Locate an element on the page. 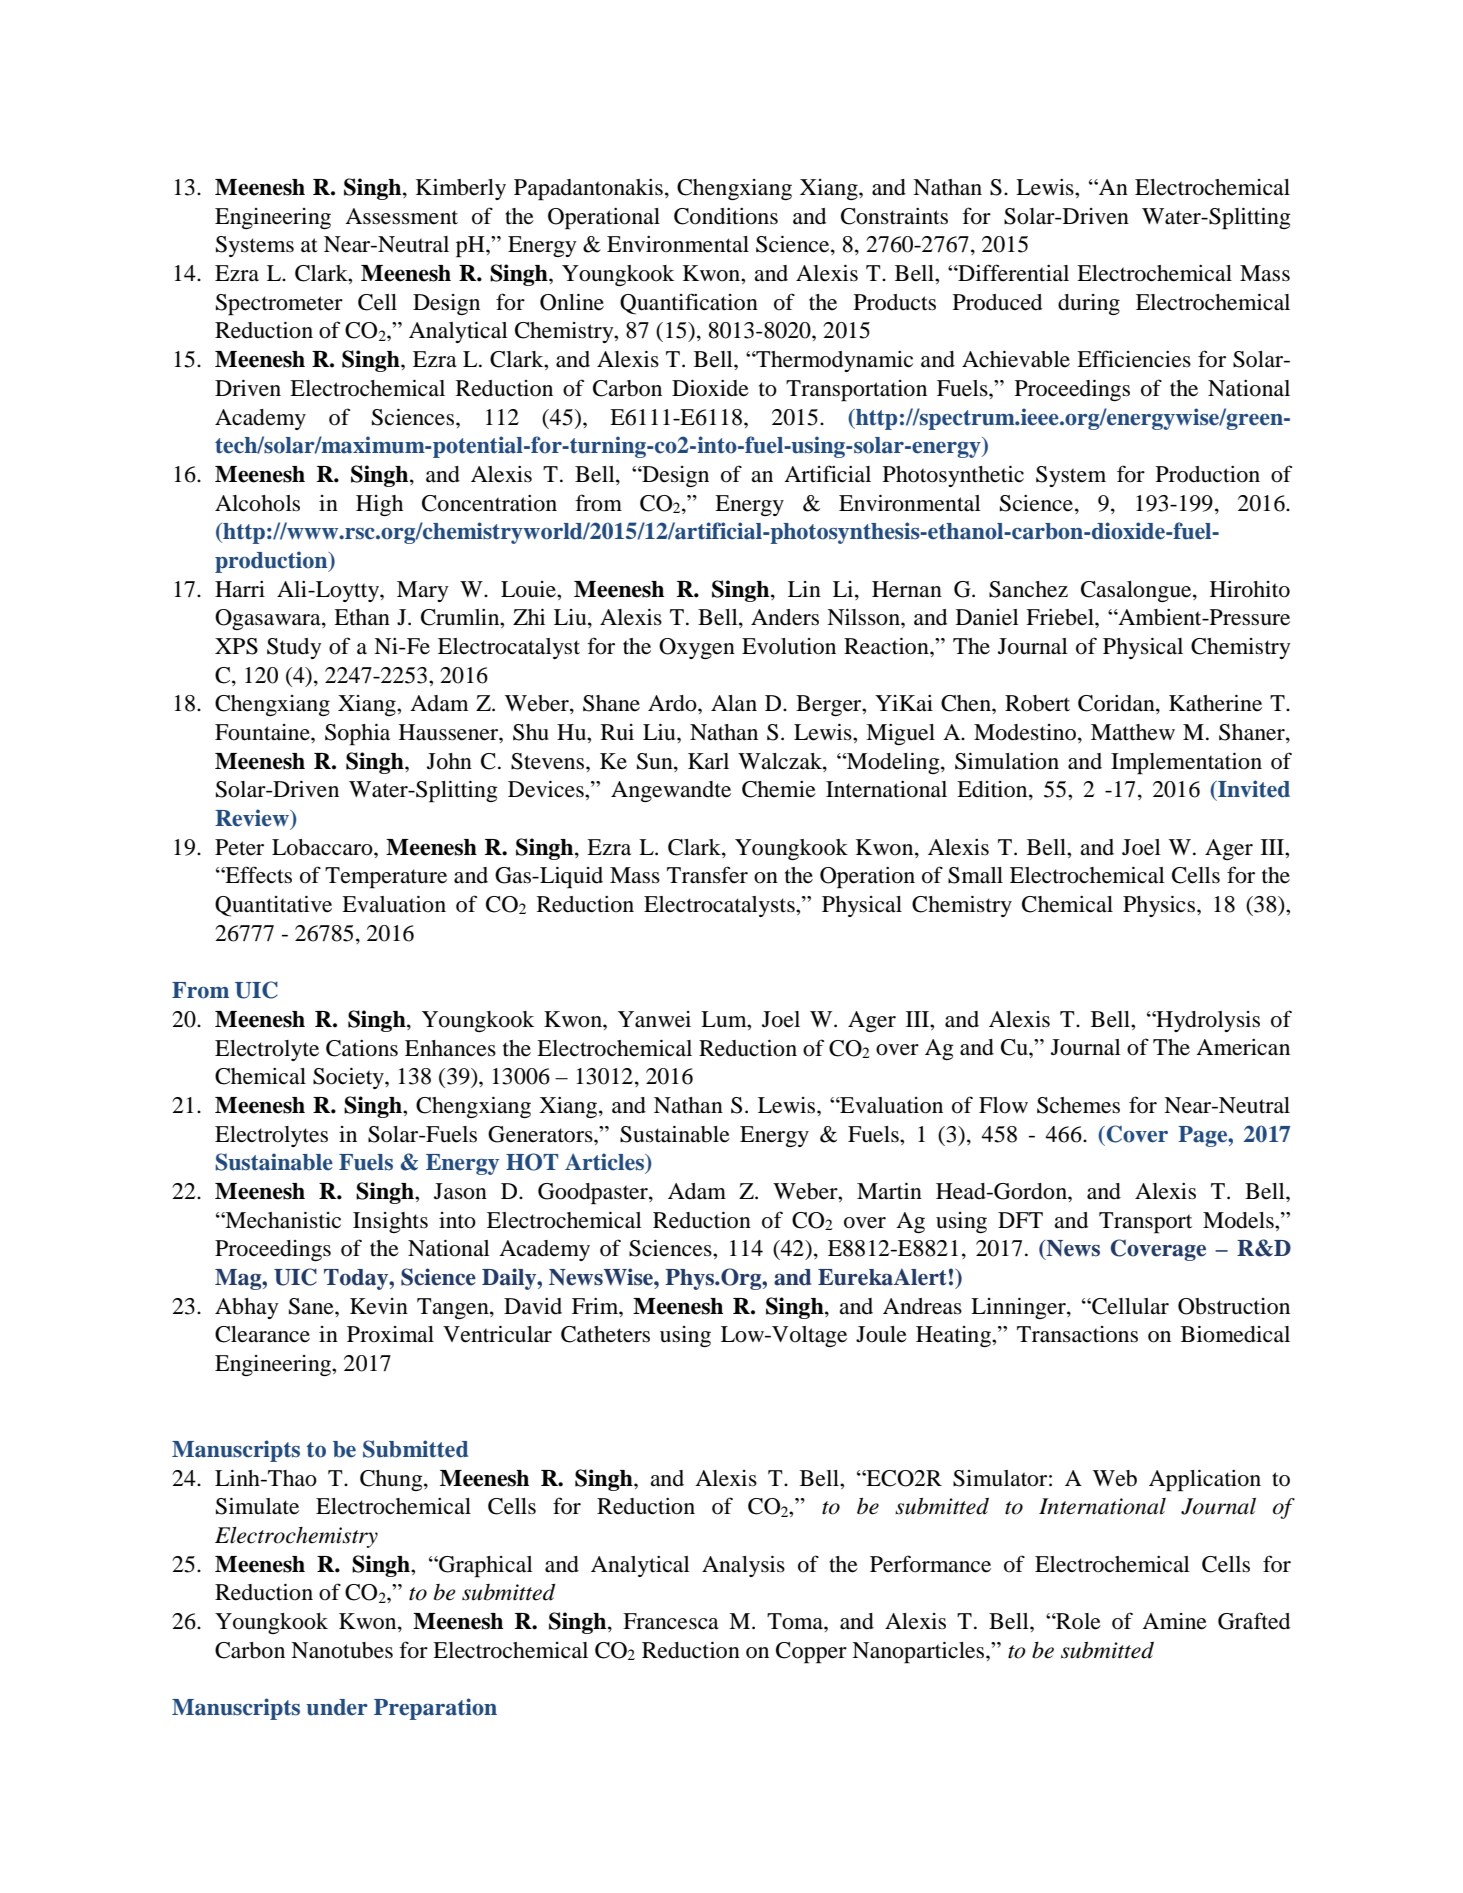  Implementation is located at coordinates (1186, 763).
